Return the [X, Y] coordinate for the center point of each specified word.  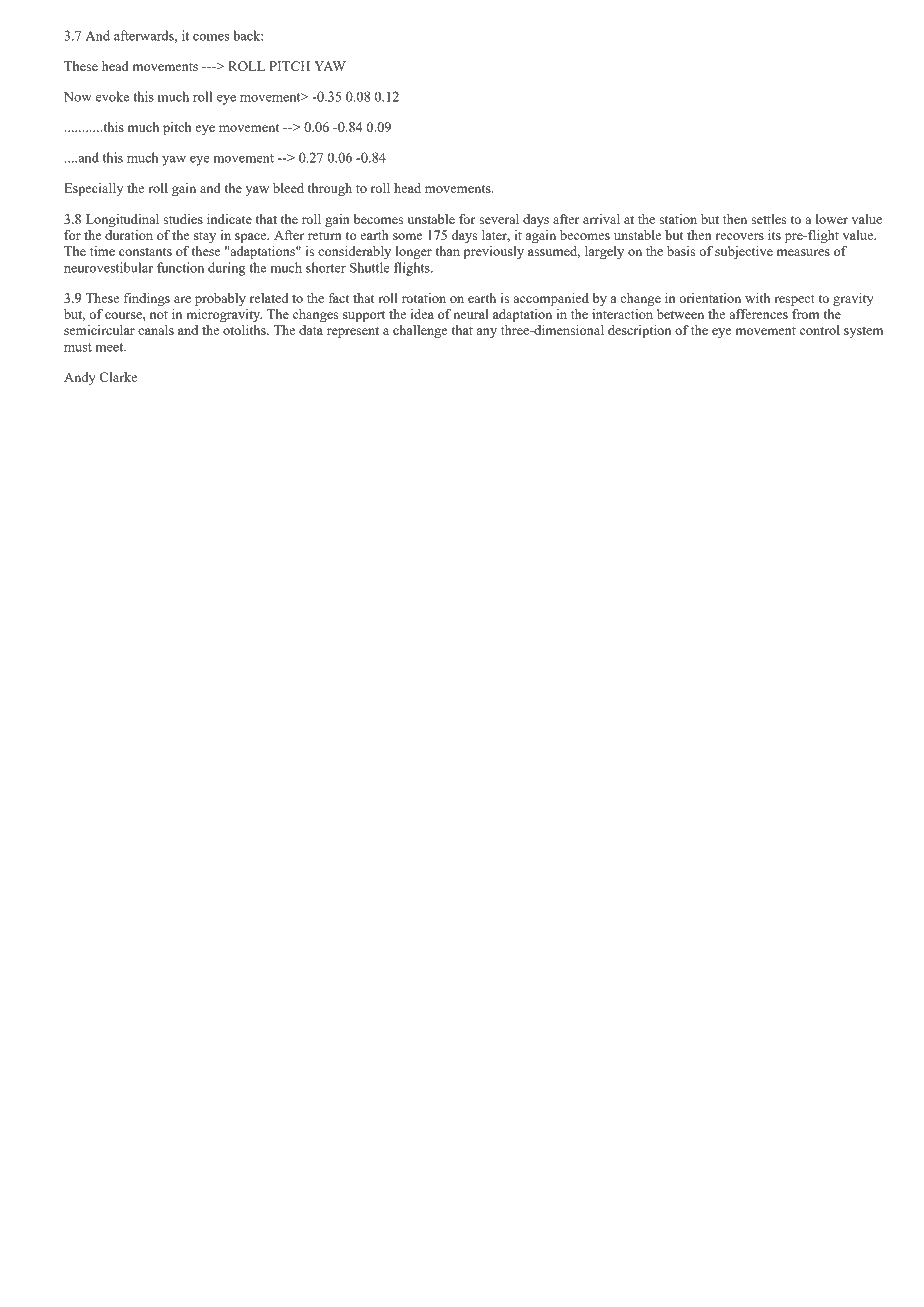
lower [832, 219]
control [820, 330]
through [330, 189]
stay [205, 237]
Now [78, 97]
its [774, 235]
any [487, 333]
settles [769, 219]
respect [794, 300]
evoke [112, 96]
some [408, 236]
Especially [93, 189]
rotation [424, 298]
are [182, 299]
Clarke [118, 377]
